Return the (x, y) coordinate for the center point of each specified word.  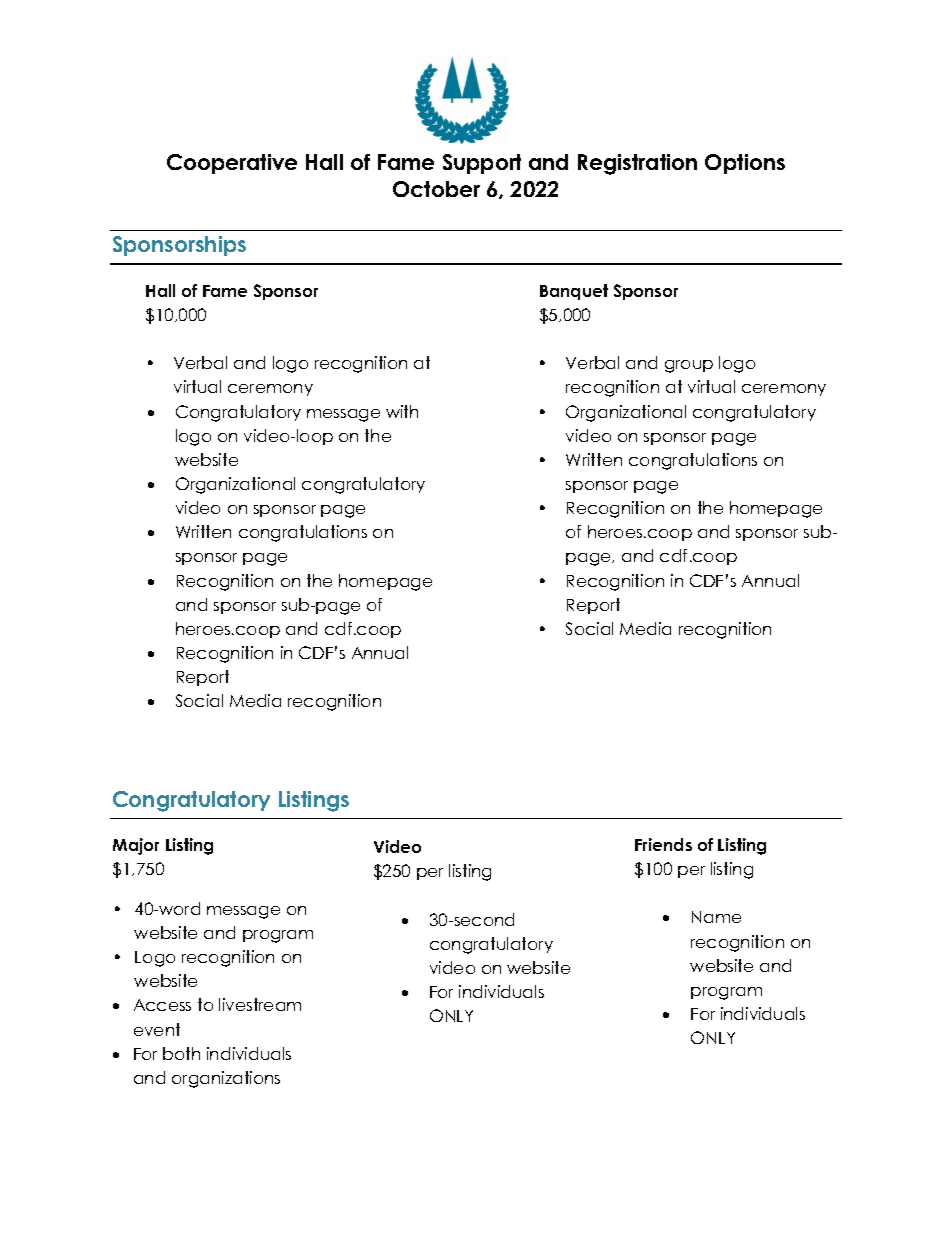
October (436, 189)
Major (136, 846)
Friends (663, 844)
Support (482, 164)
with (402, 411)
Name (716, 917)
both (181, 1053)
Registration (637, 164)
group (689, 366)
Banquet (574, 292)
